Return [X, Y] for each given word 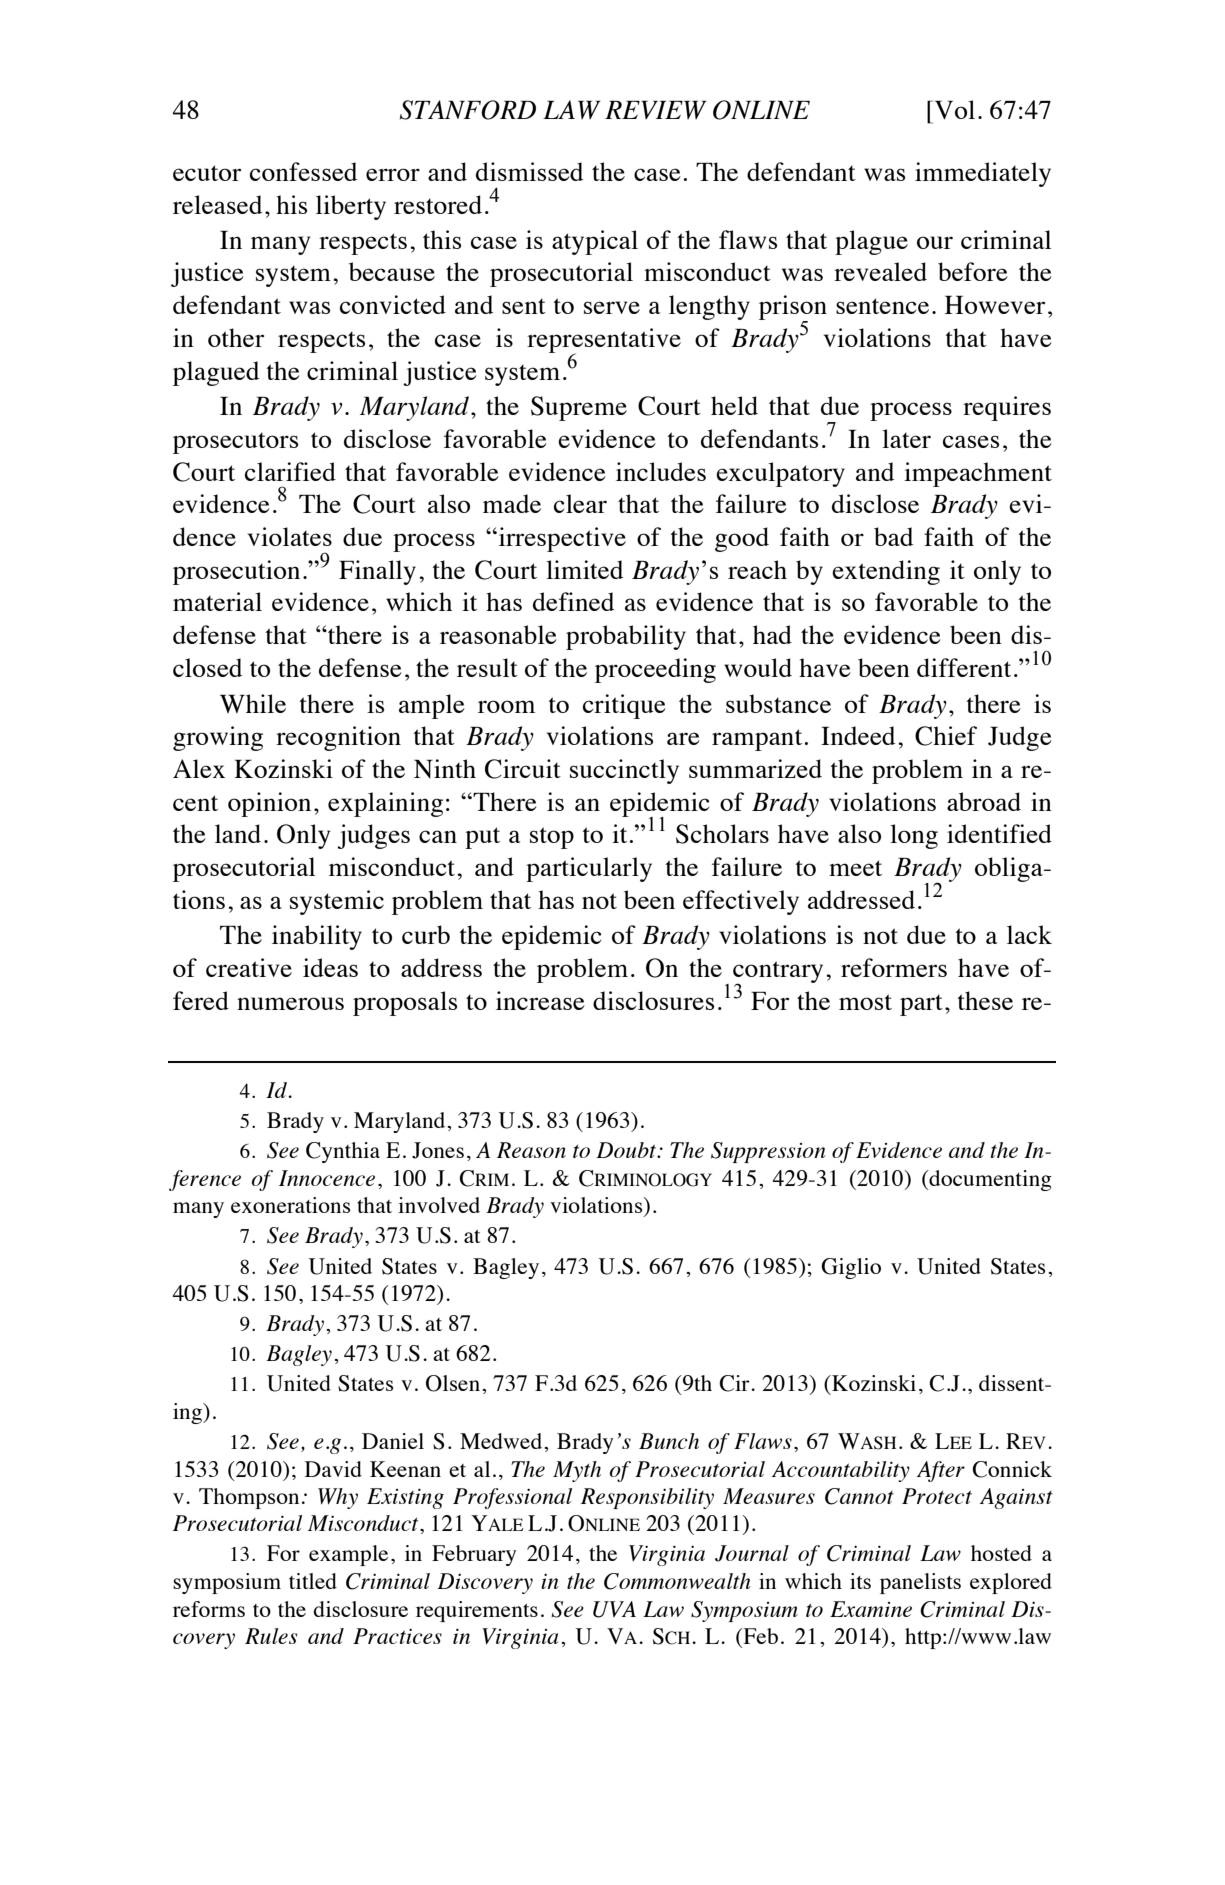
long [914, 836]
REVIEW [656, 110]
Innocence [327, 1178]
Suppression [768, 1152]
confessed [303, 171]
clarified [290, 471]
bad [893, 536]
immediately [983, 174]
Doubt [627, 1150]
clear [580, 503]
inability [317, 937]
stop [552, 838]
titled [313, 1581]
